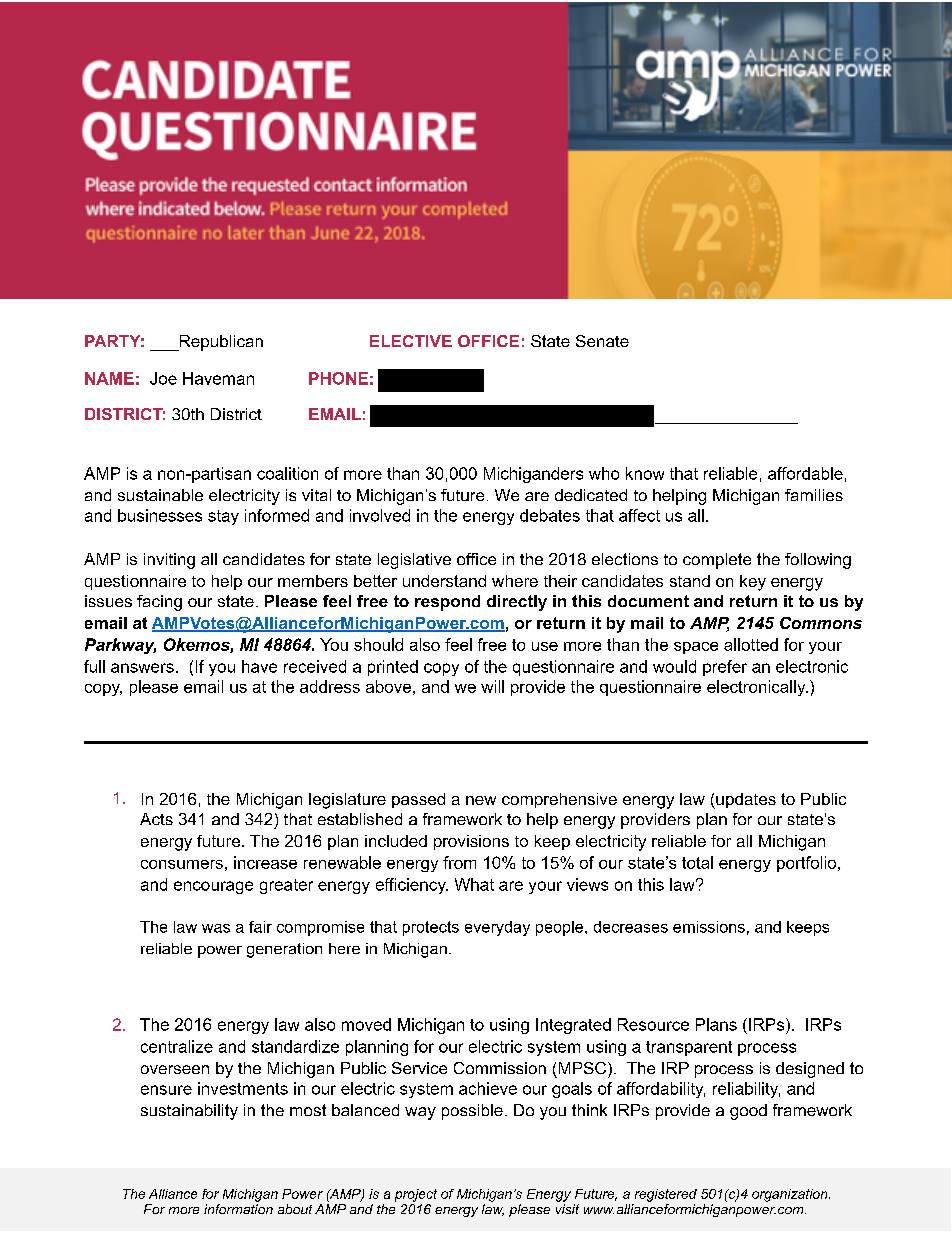 The height and width of the screenshot is (1233, 952). Describe the element at coordinates (791, 1195) in the screenshot. I see `organization` at that location.
